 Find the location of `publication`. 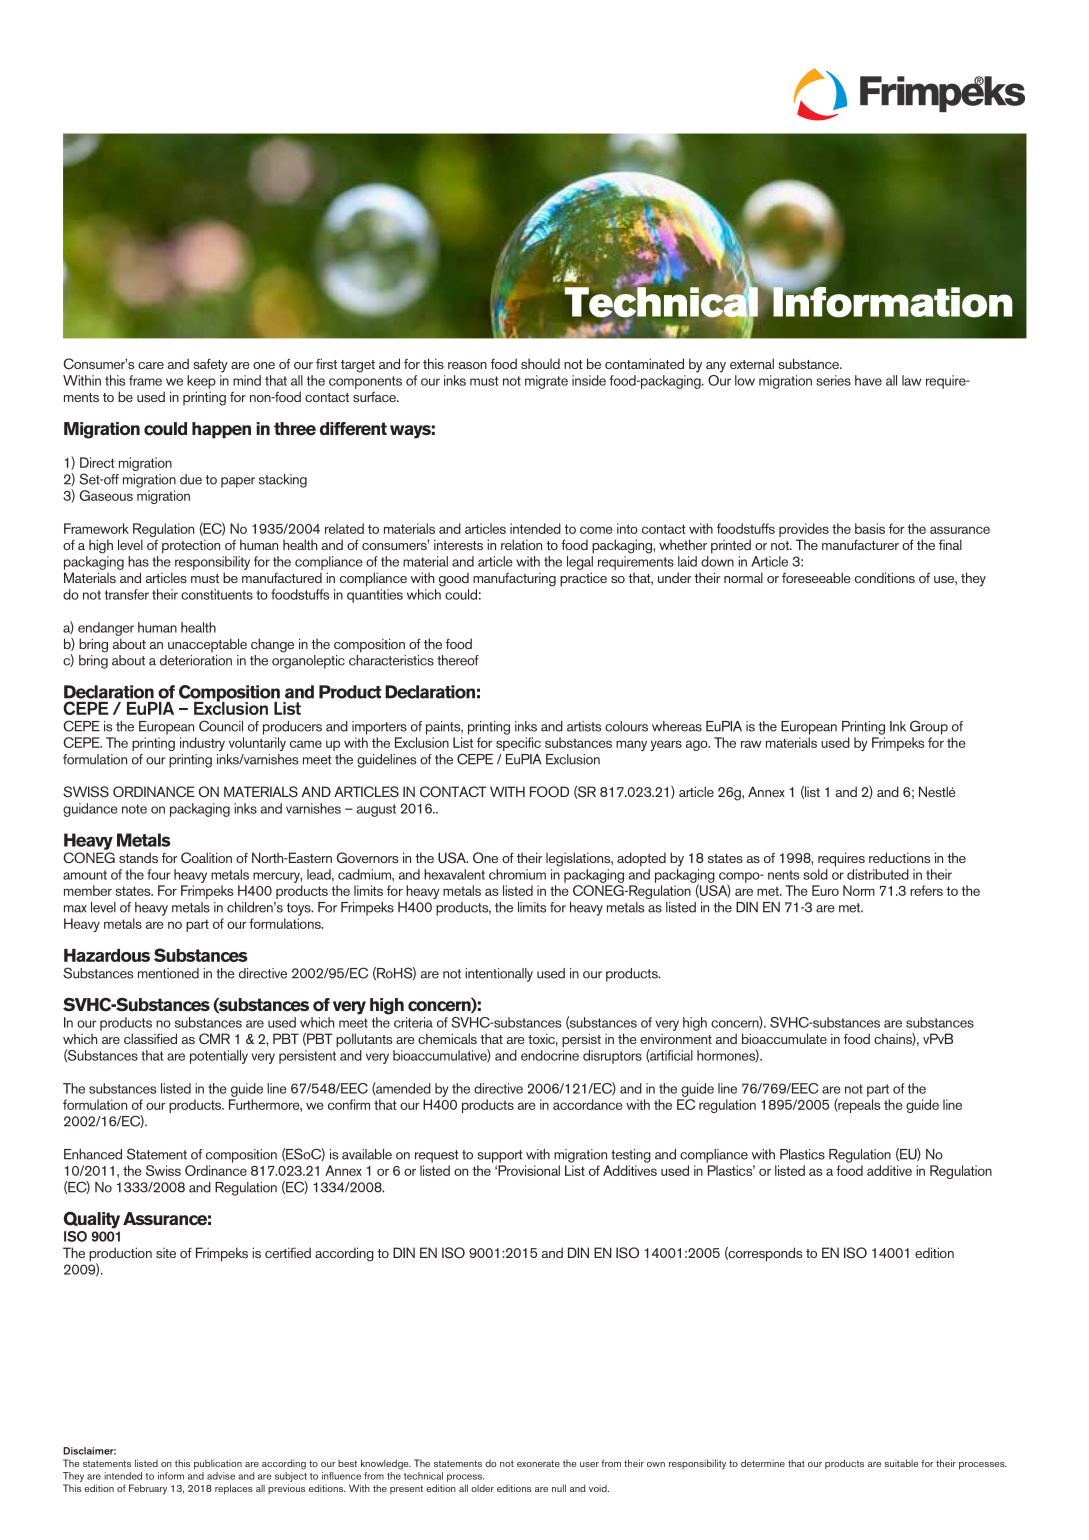

publication is located at coordinates (218, 1464).
